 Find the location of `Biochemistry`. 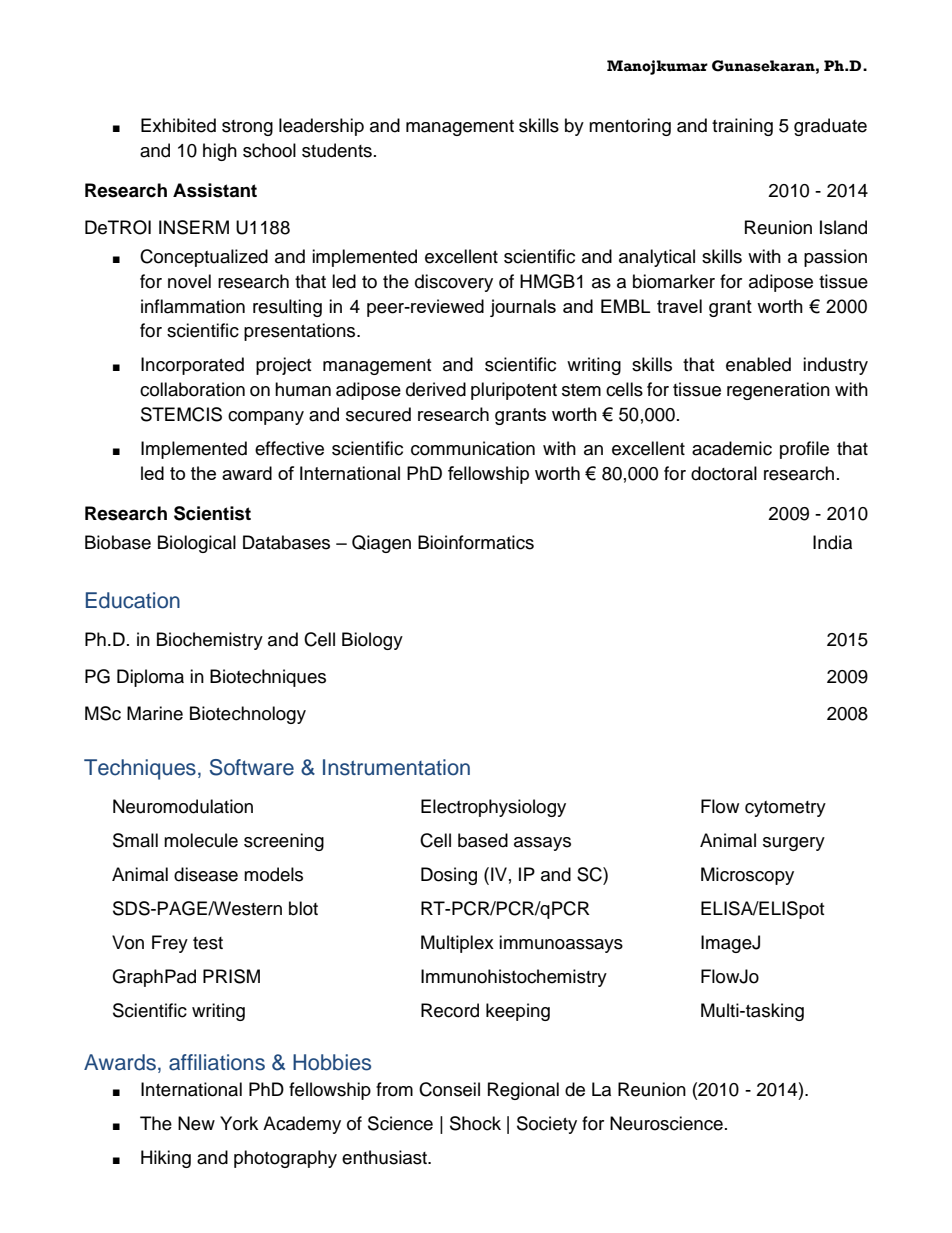

Biochemistry is located at coordinates (210, 641).
